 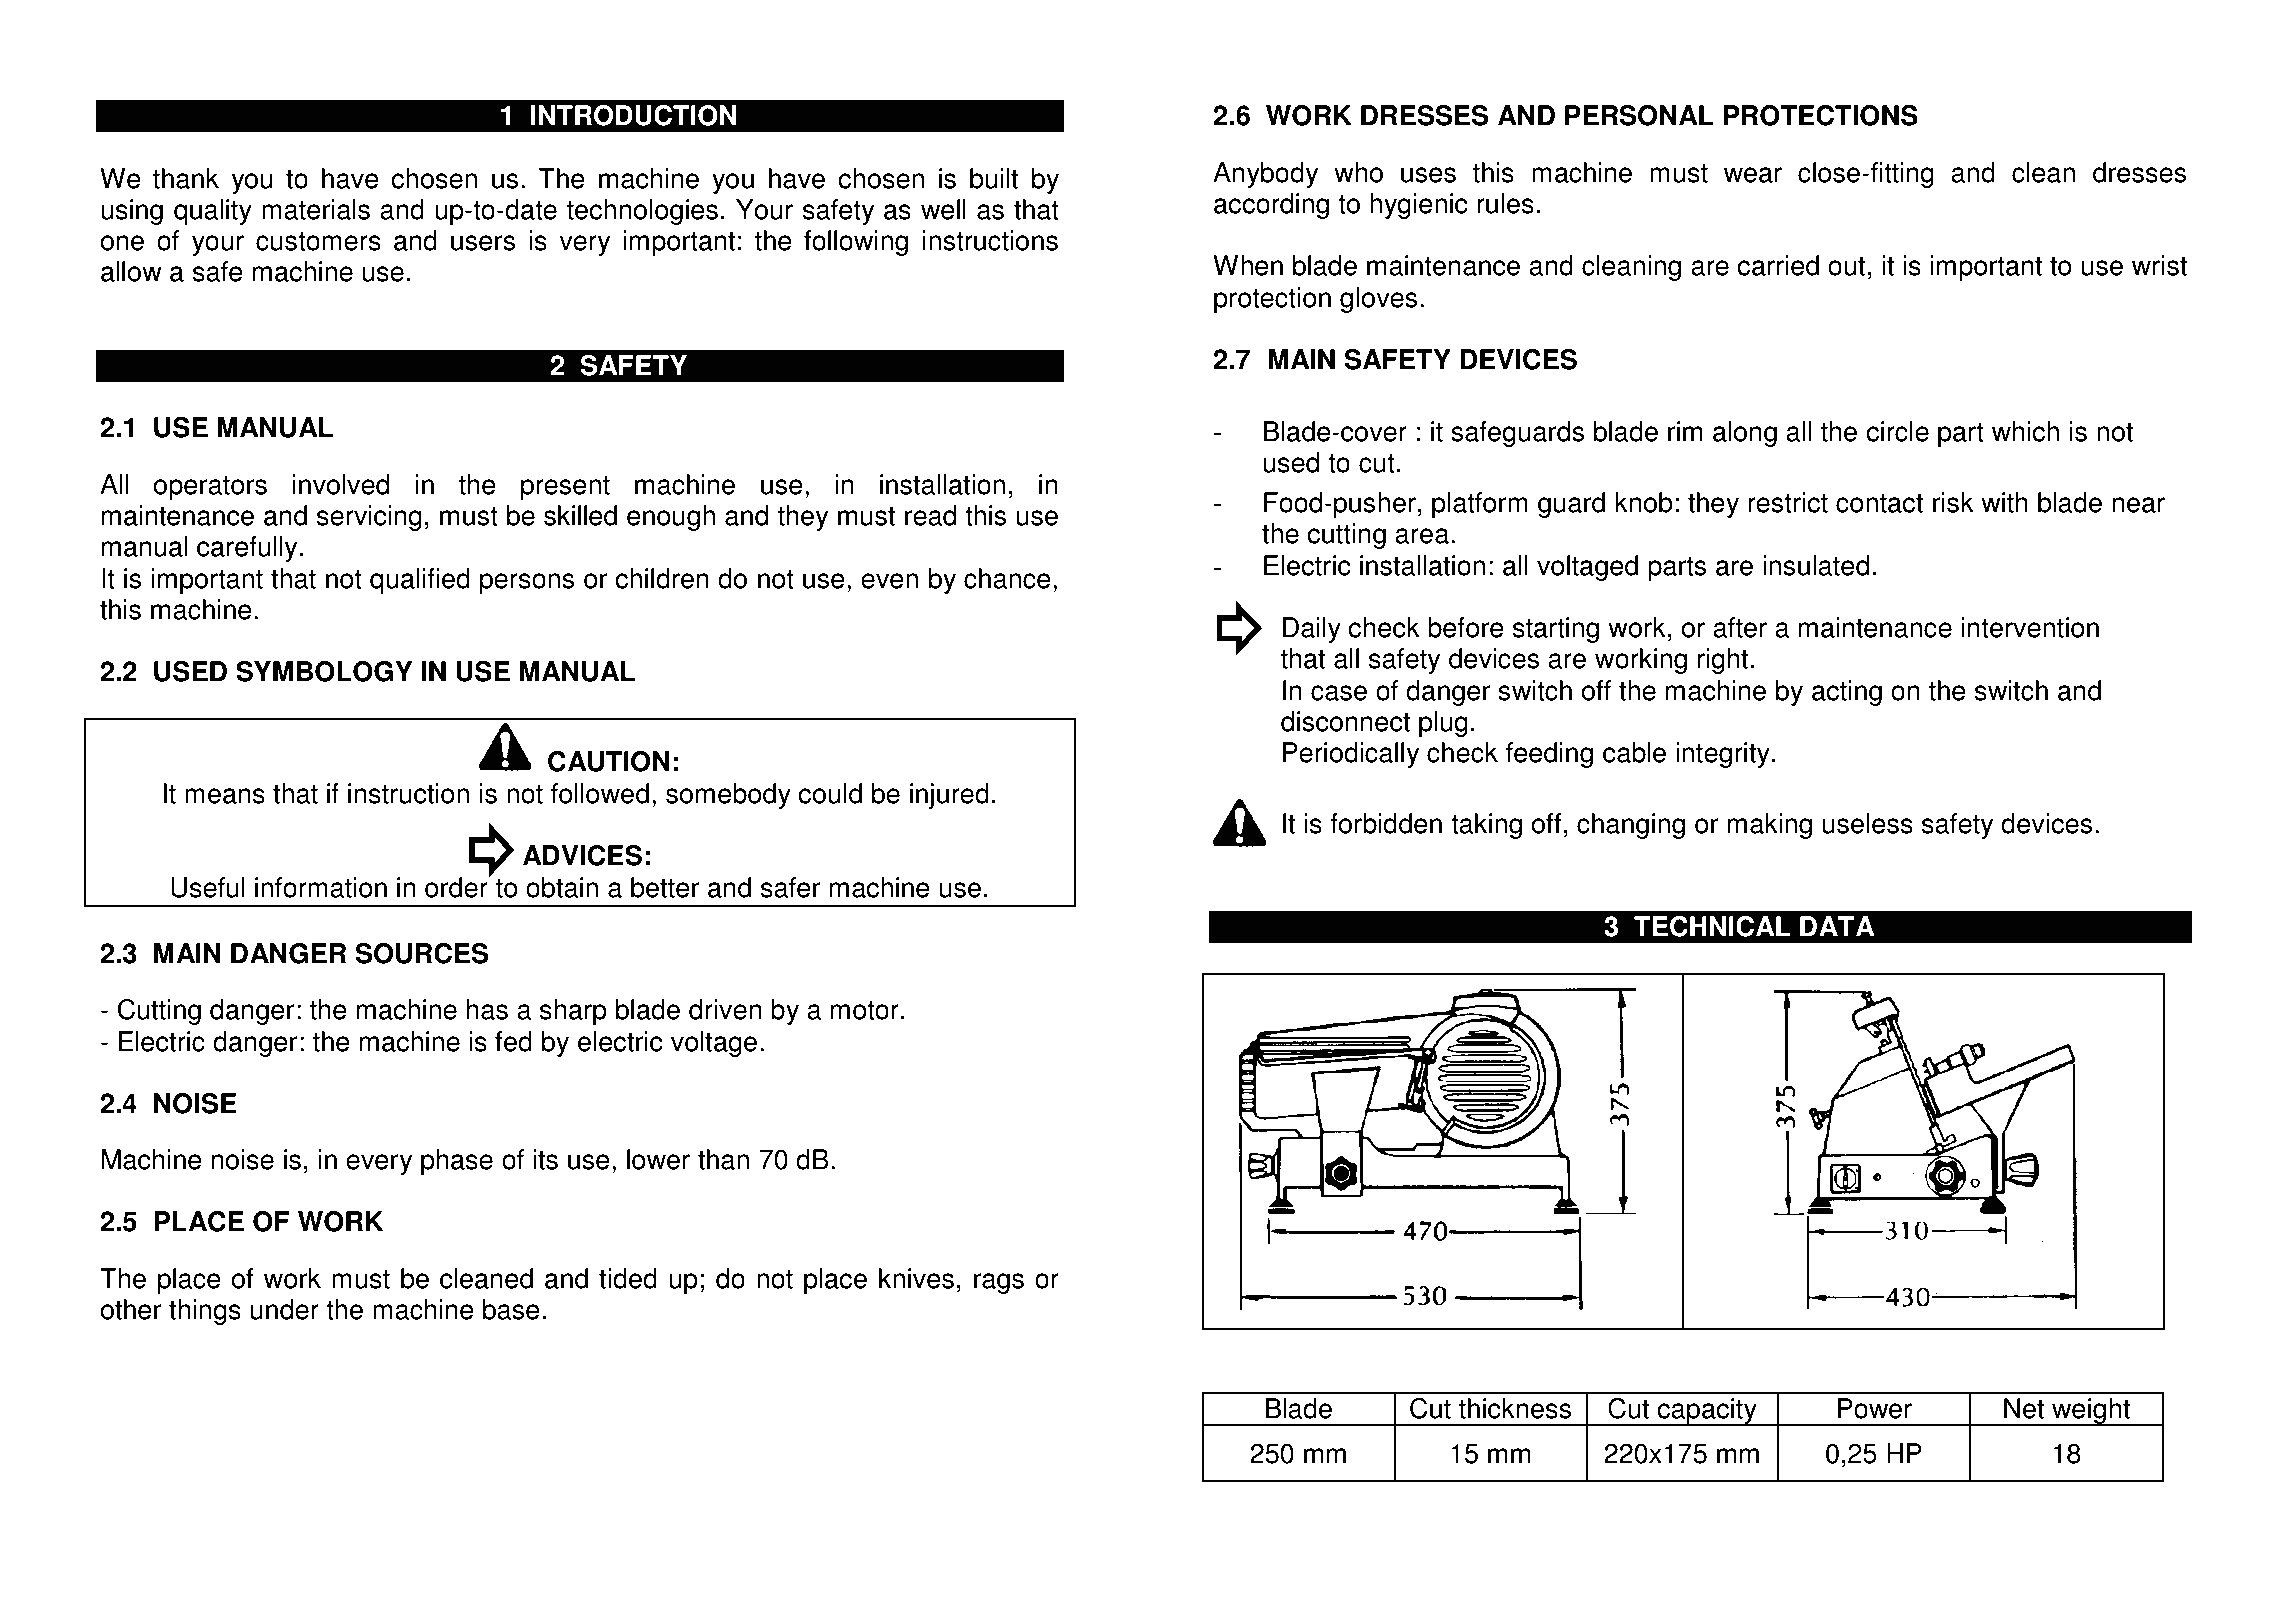 I want to click on gloves, so click(x=1378, y=300).
